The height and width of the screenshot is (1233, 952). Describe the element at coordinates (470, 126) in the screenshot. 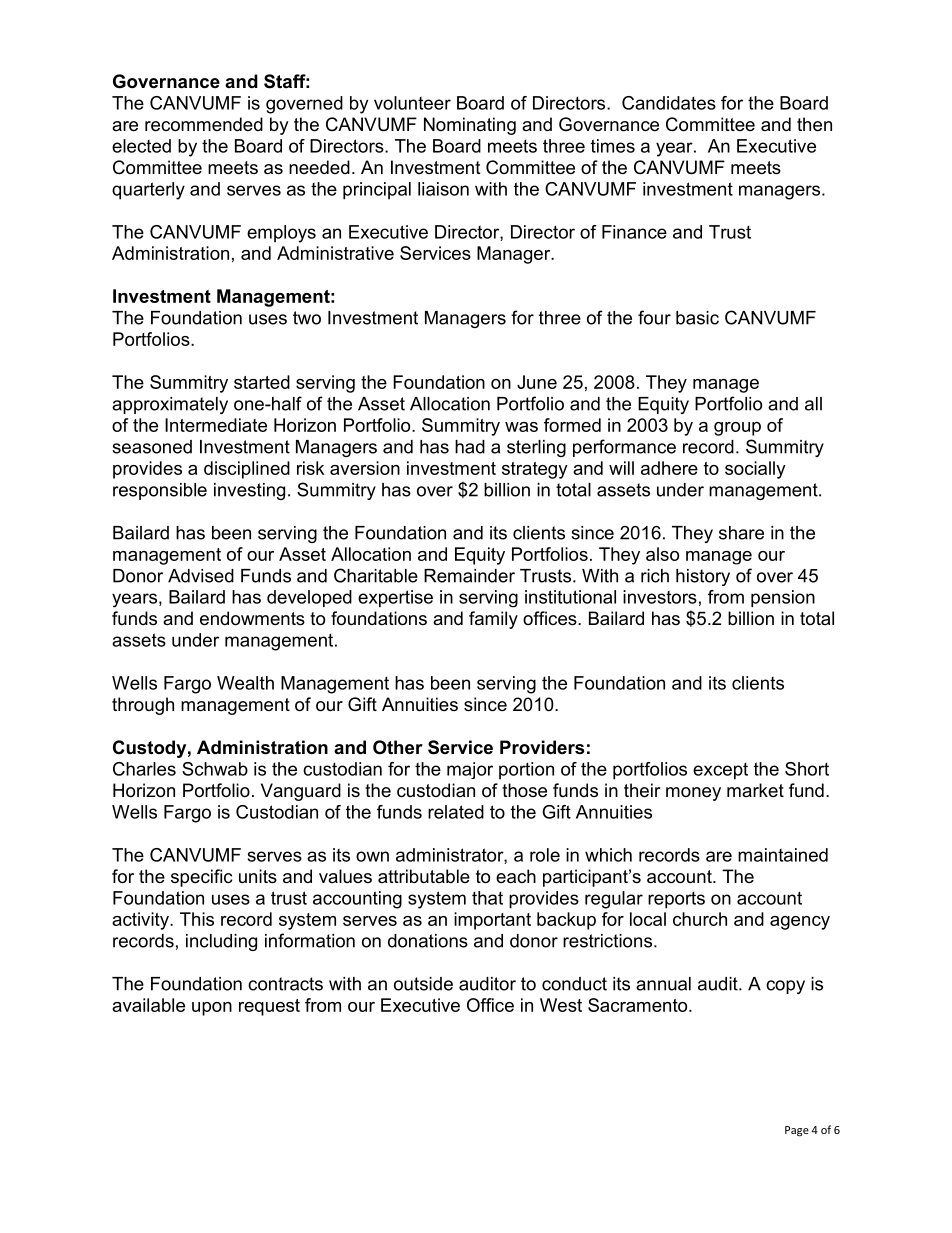

I see `Nominating` at that location.
